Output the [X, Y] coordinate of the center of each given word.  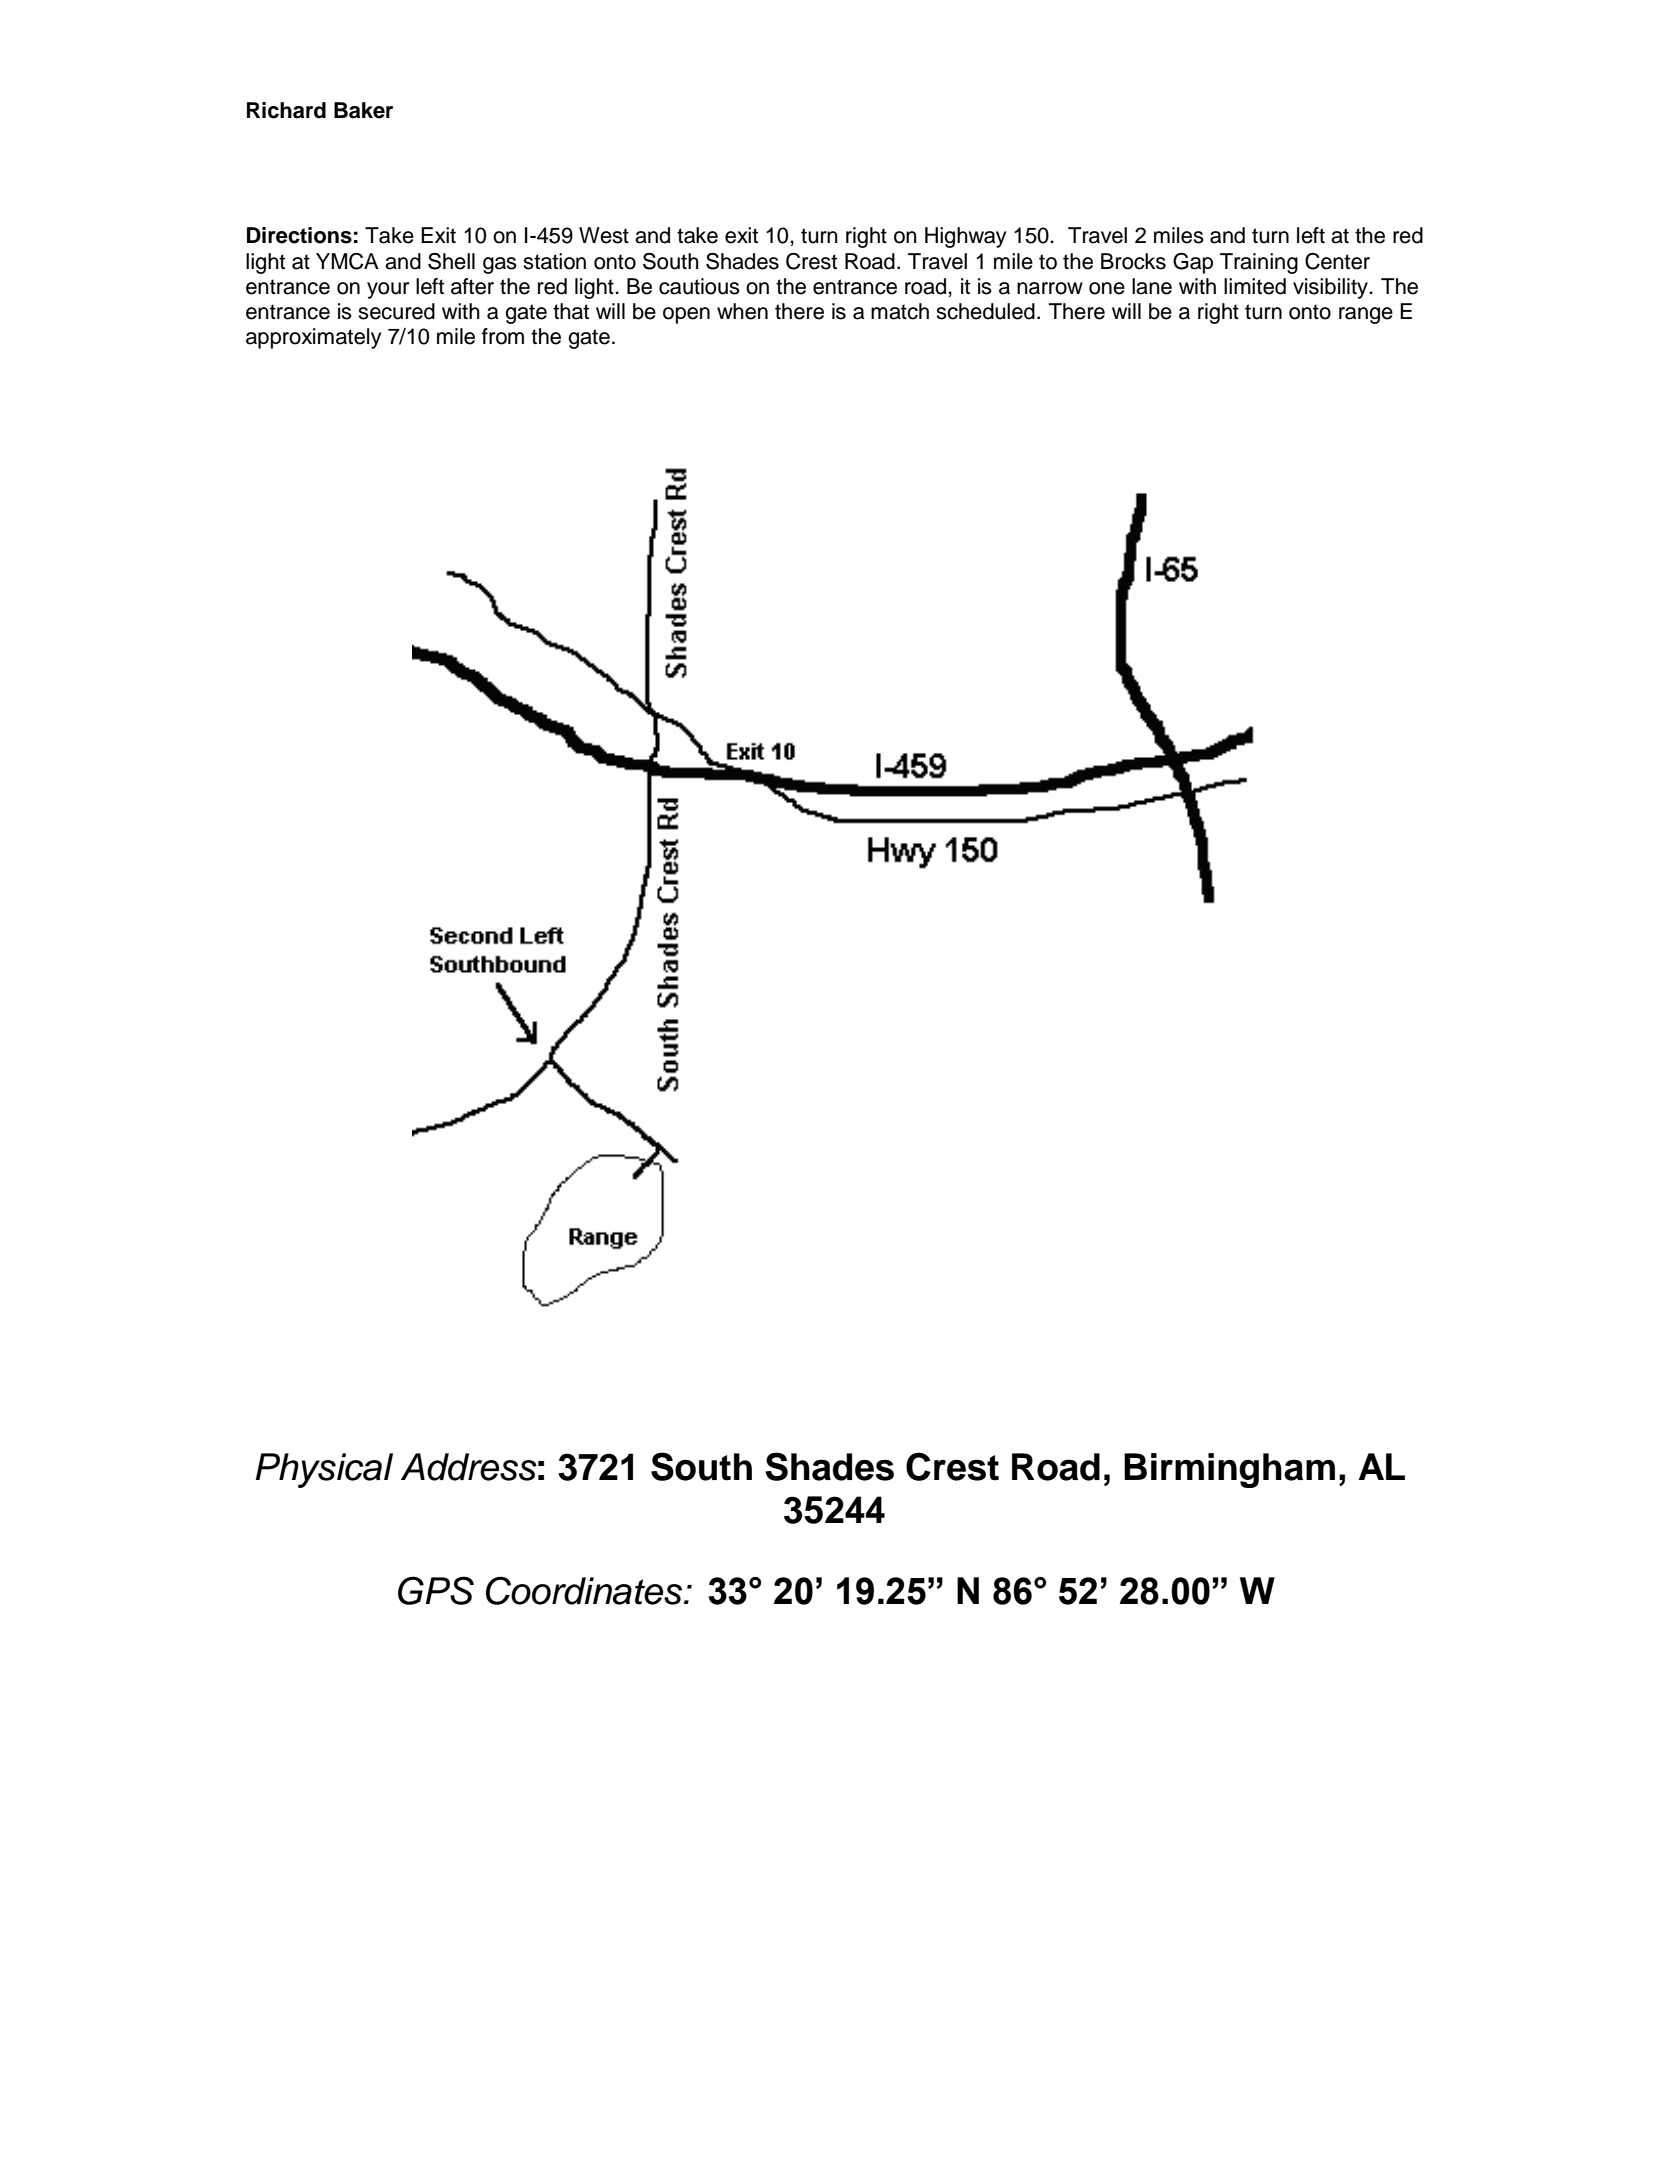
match [900, 311]
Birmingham [1229, 1470]
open [686, 315]
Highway [965, 237]
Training [1259, 263]
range [1366, 315]
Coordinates [584, 1590]
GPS [436, 1590]
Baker [363, 110]
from [503, 336]
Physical [324, 1470]
